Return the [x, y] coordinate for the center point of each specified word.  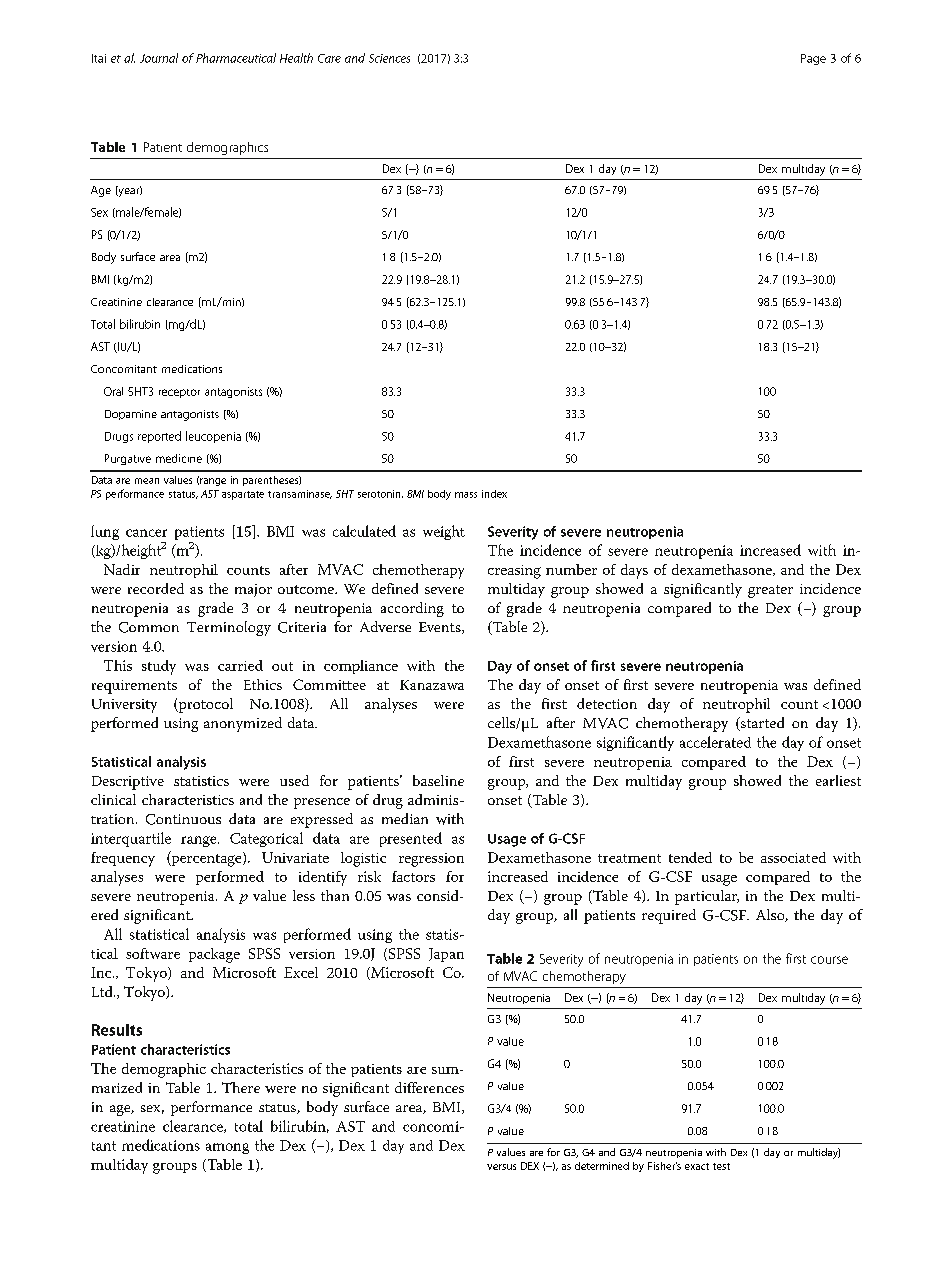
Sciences [389, 58]
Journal [159, 58]
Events [441, 628]
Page [813, 59]
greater [770, 591]
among [227, 1148]
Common [149, 627]
